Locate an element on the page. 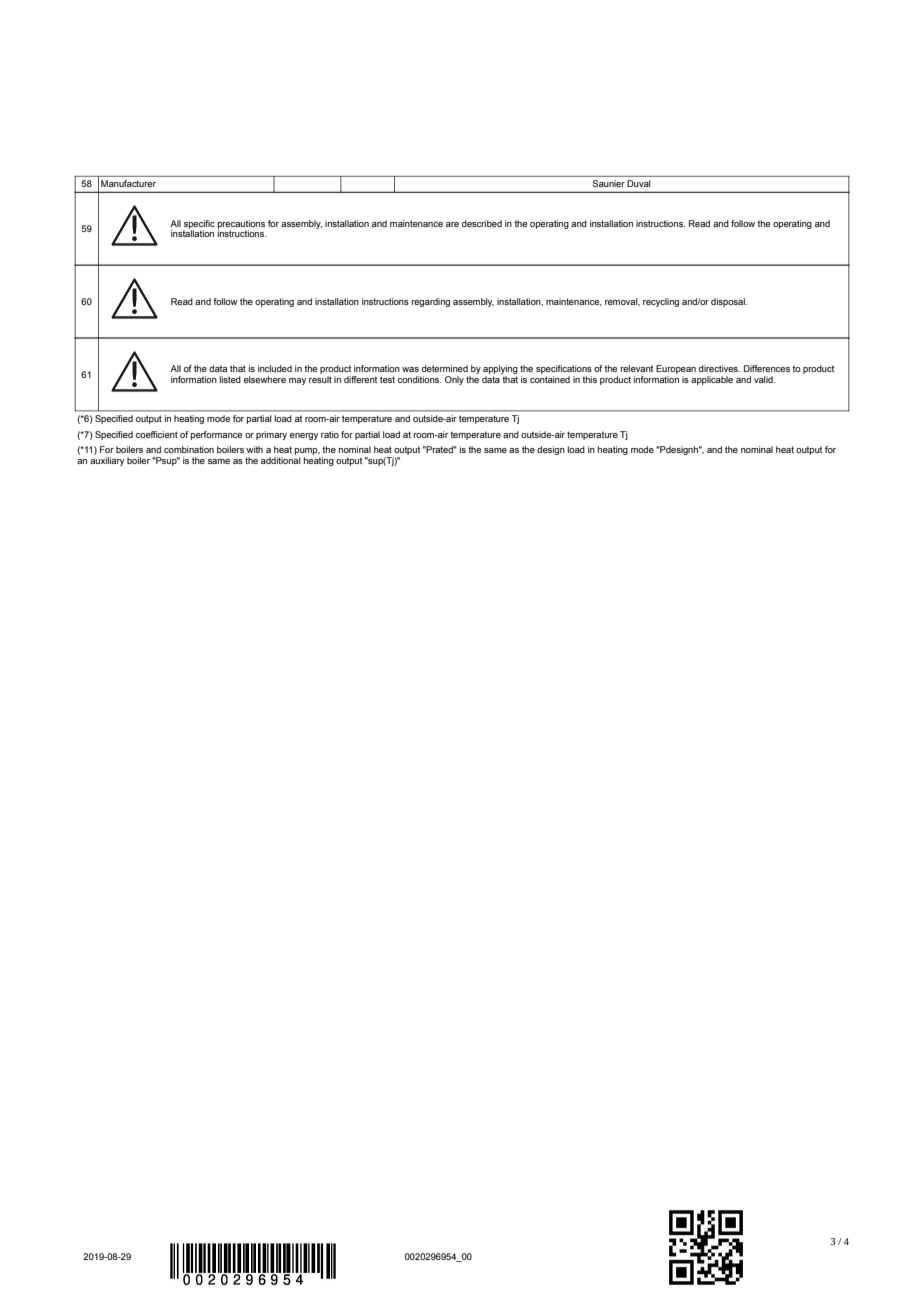 Image resolution: width=924 pixels, height=1308 pixels. Duval is located at coordinates (638, 183).
